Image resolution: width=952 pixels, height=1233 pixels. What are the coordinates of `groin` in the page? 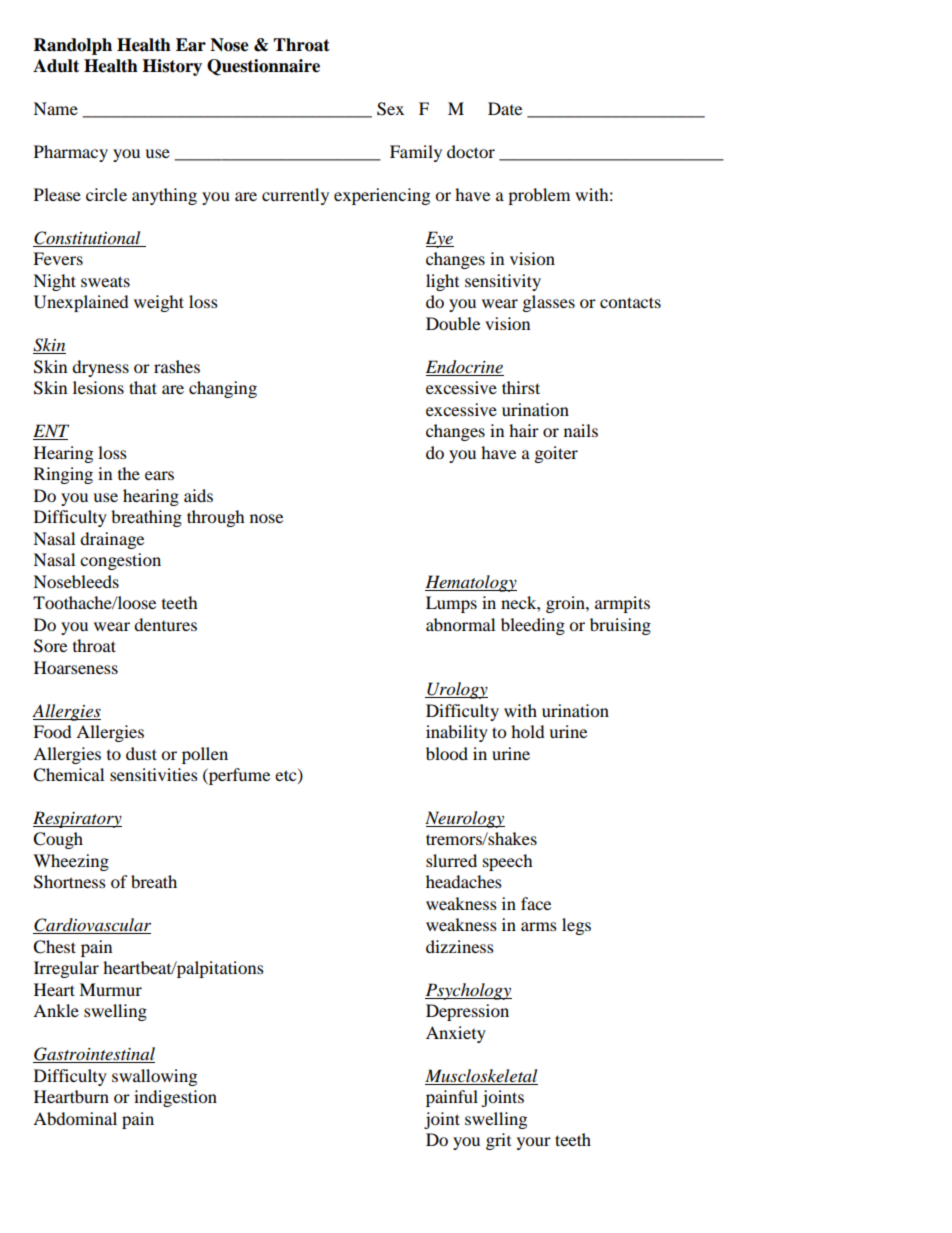 It's located at (566, 604).
